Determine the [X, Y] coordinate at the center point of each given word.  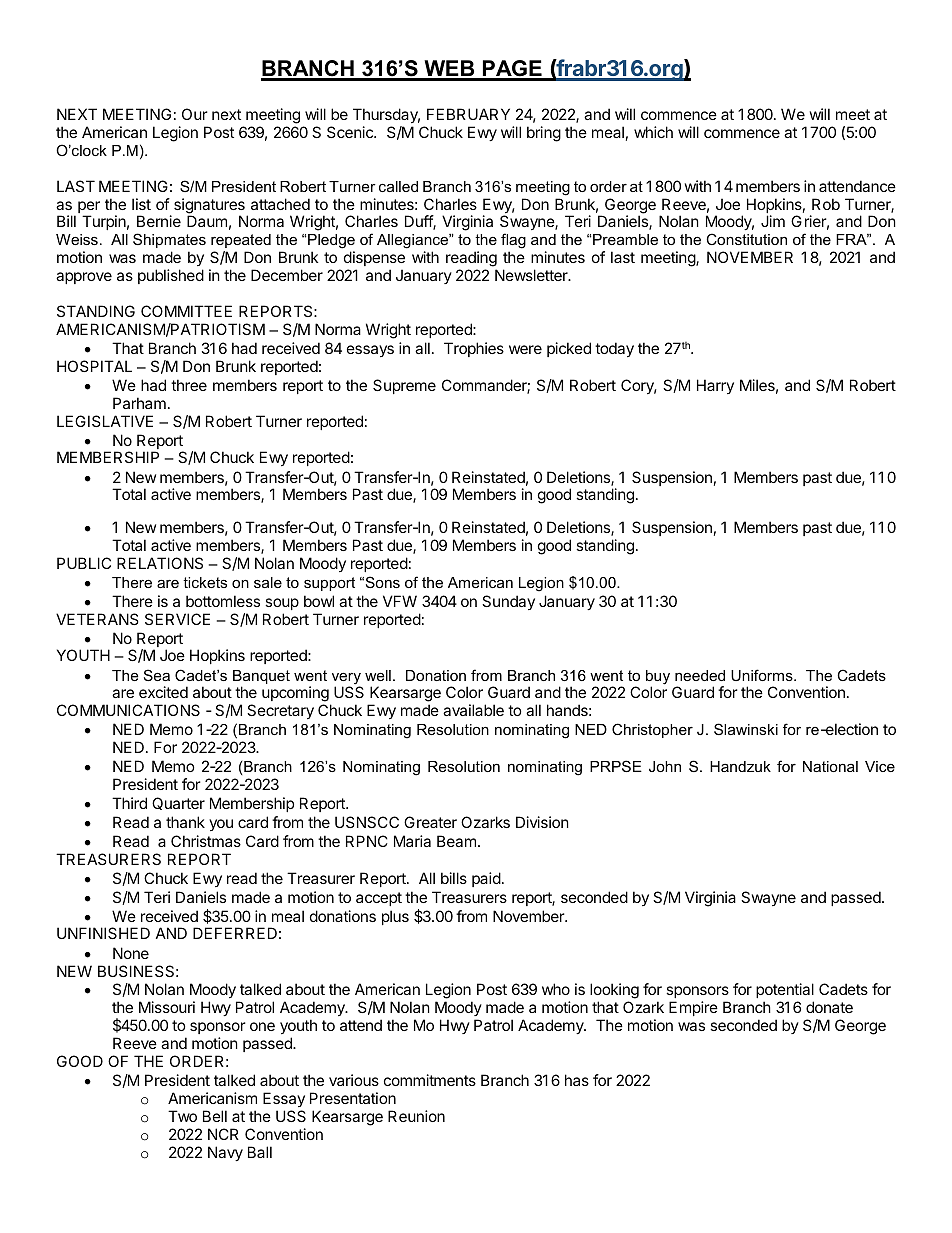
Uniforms [763, 675]
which [653, 132]
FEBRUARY [468, 114]
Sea [157, 675]
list [141, 204]
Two [182, 1116]
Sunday [508, 602]
